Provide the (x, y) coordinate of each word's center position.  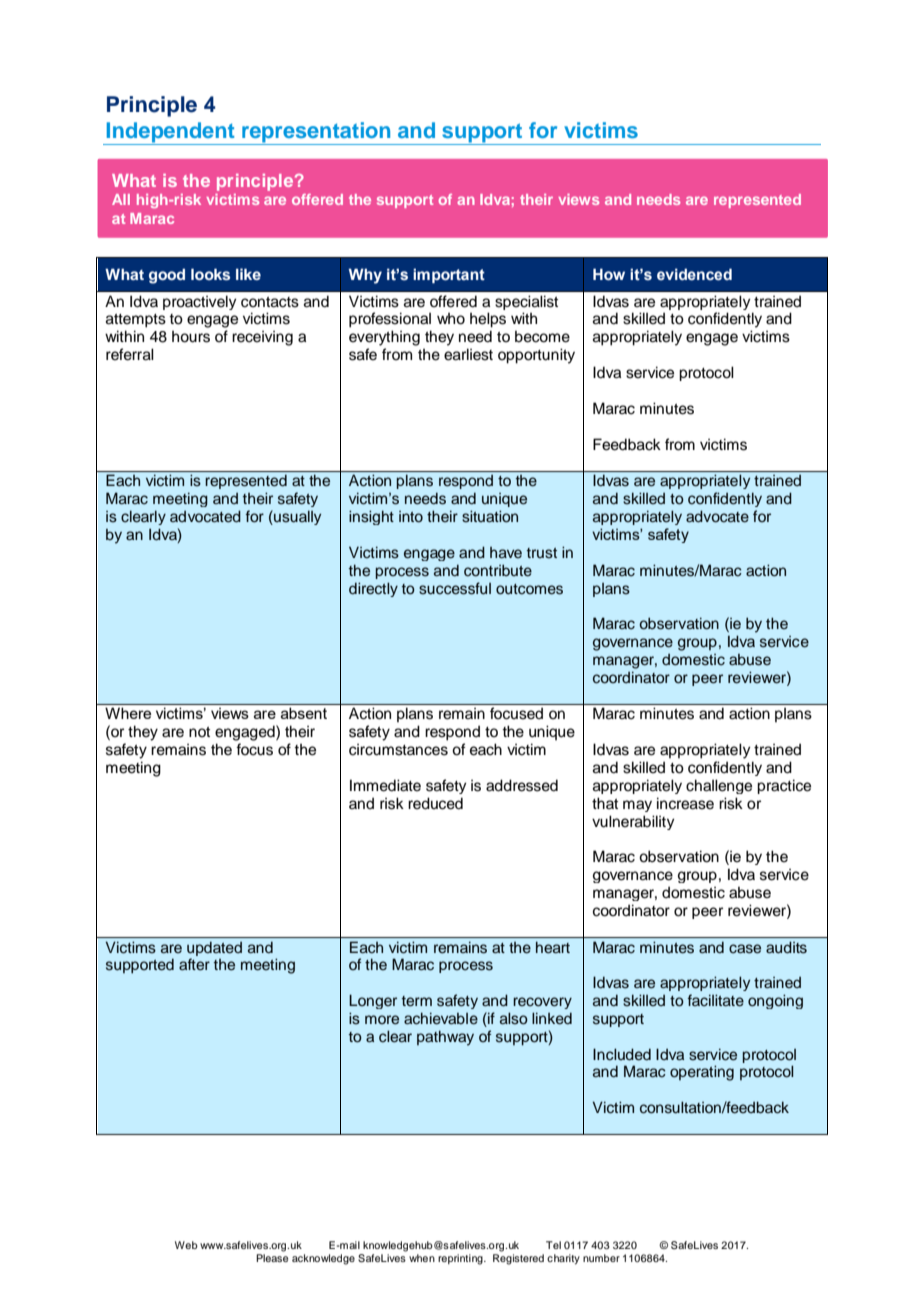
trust (541, 553)
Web (186, 1245)
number (601, 1258)
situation (490, 516)
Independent (171, 133)
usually (296, 517)
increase (685, 803)
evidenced (694, 274)
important (449, 275)
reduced (435, 803)
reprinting (461, 1259)
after (194, 964)
